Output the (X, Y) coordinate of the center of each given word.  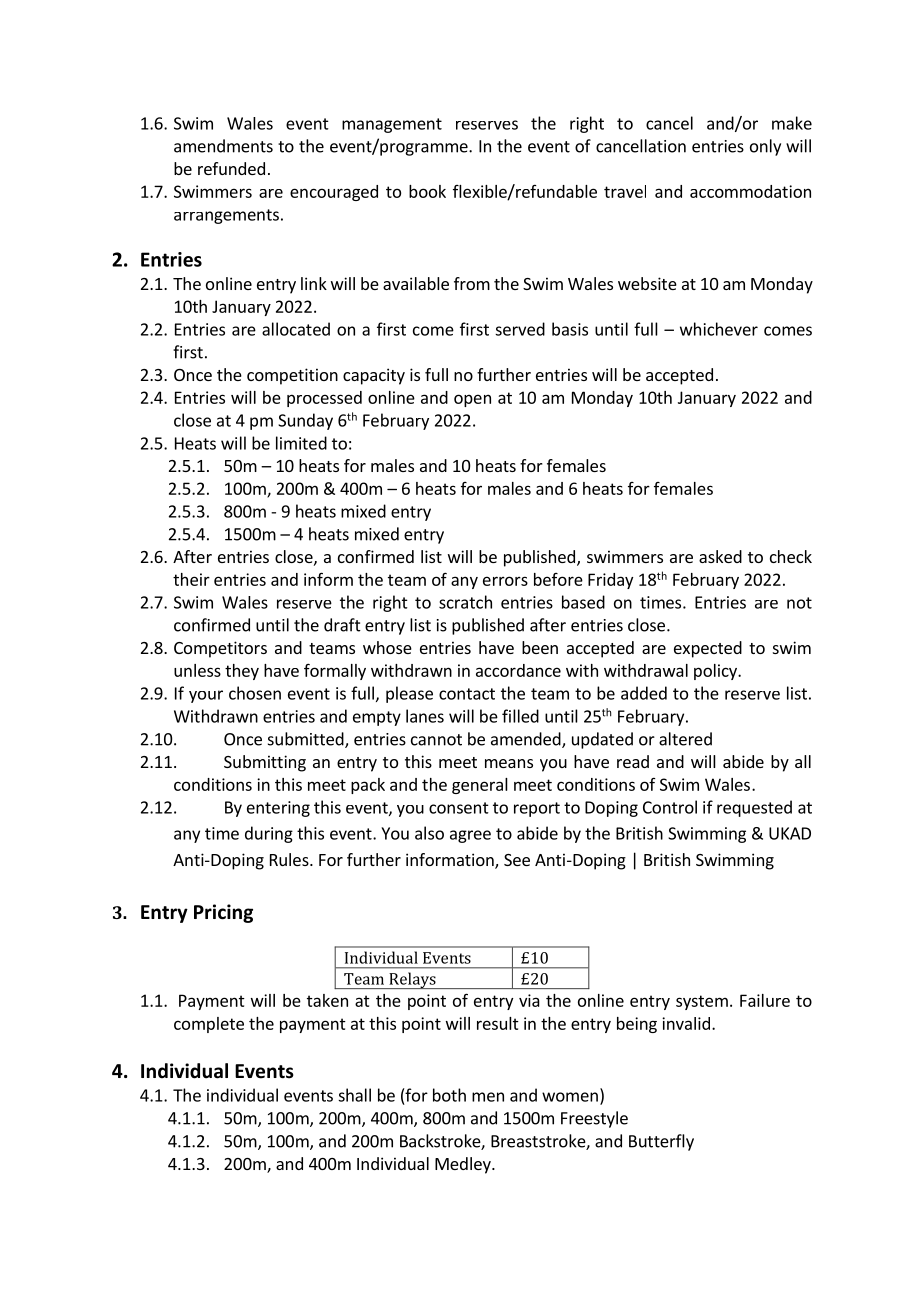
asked (720, 556)
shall (354, 1095)
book (427, 191)
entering (278, 809)
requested (754, 808)
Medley (464, 1165)
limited (301, 443)
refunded (231, 168)
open (472, 400)
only (765, 147)
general (480, 786)
